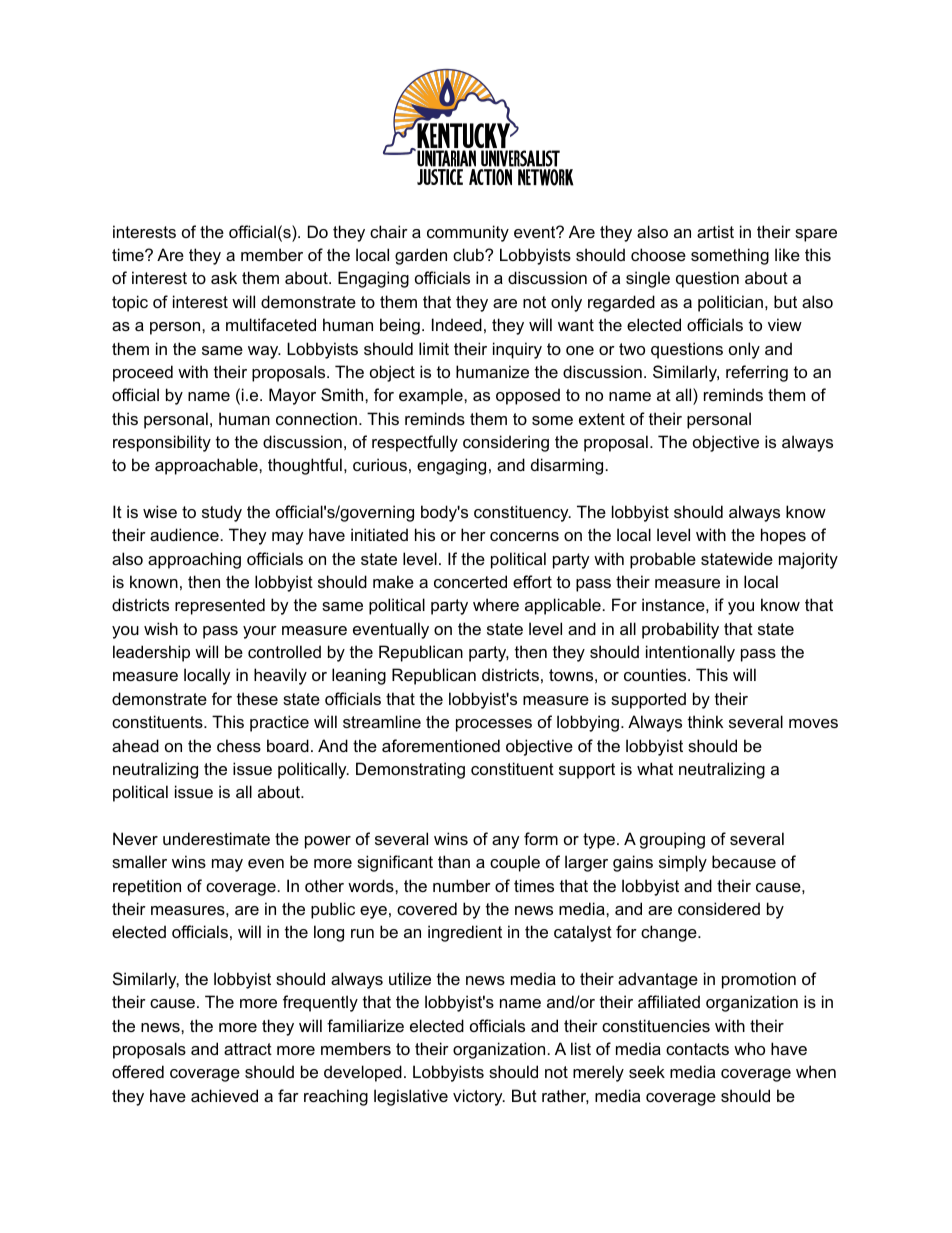  Describe the element at coordinates (469, 254) in the image. I see `club` at that location.
